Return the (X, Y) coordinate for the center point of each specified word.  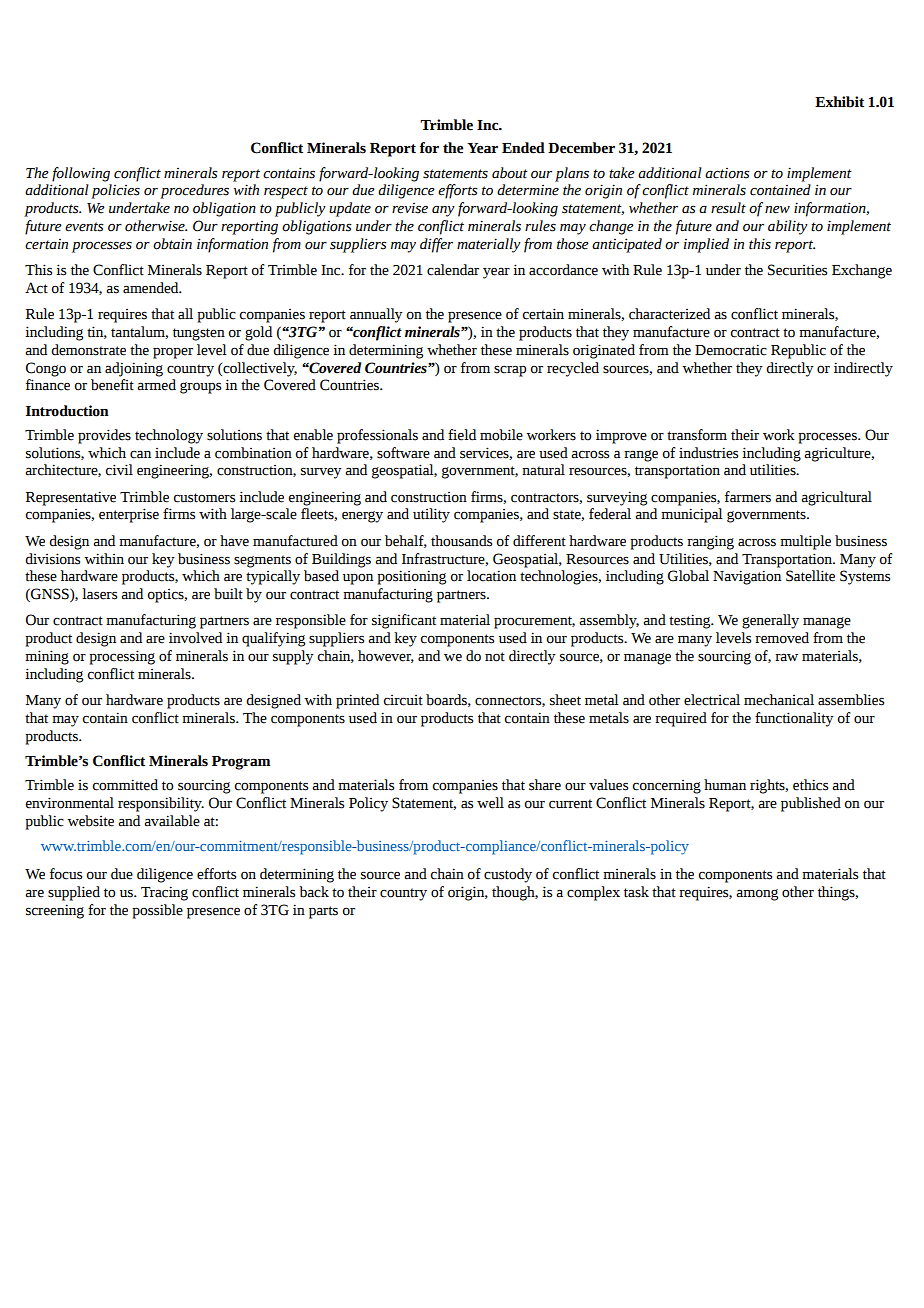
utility (431, 515)
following (81, 174)
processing (122, 657)
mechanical (779, 700)
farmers (748, 497)
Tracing (164, 893)
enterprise (129, 515)
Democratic (731, 350)
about (510, 173)
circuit (403, 700)
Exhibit (839, 102)
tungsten (199, 334)
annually (376, 315)
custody (508, 875)
